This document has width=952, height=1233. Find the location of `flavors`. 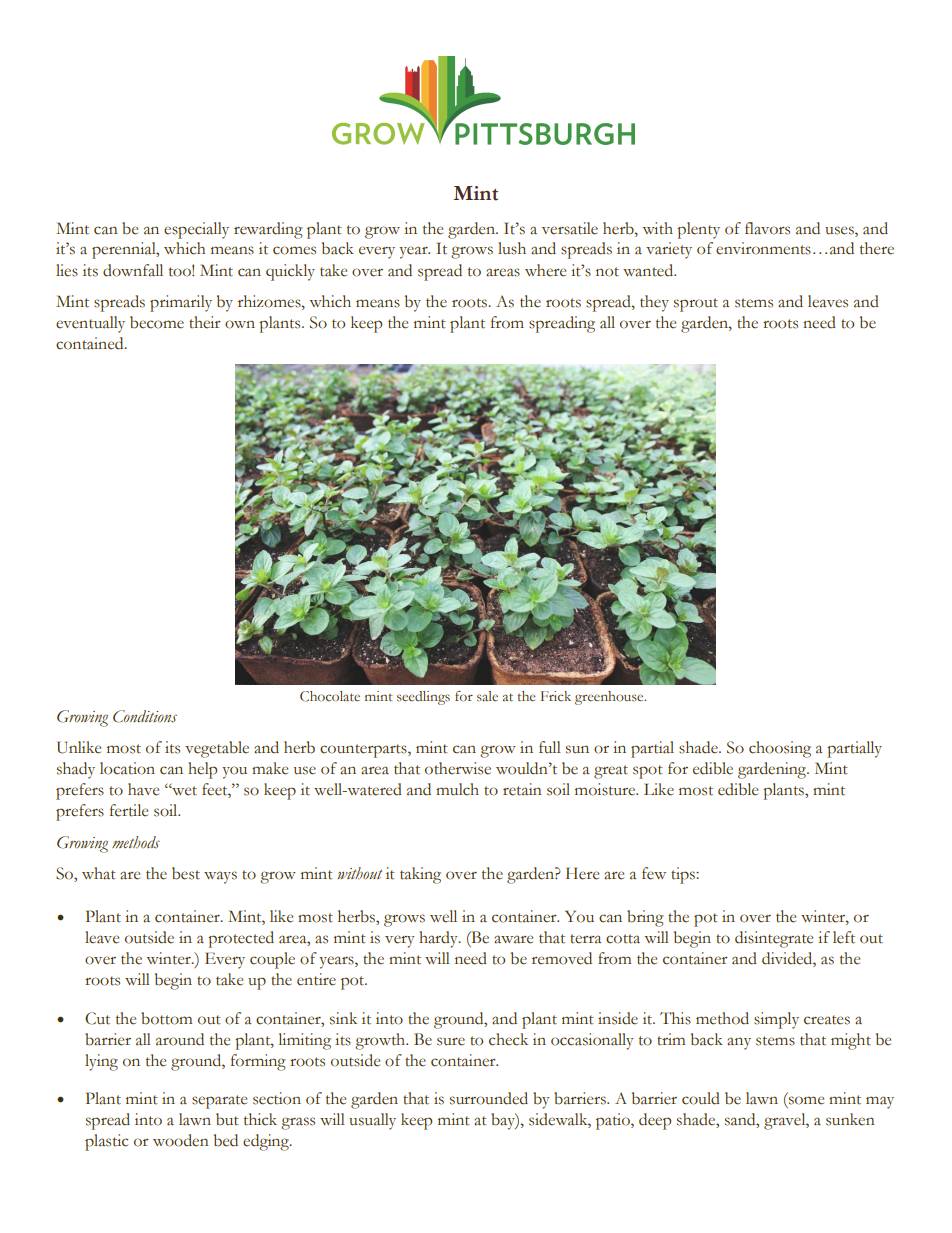

flavors is located at coordinates (767, 228).
